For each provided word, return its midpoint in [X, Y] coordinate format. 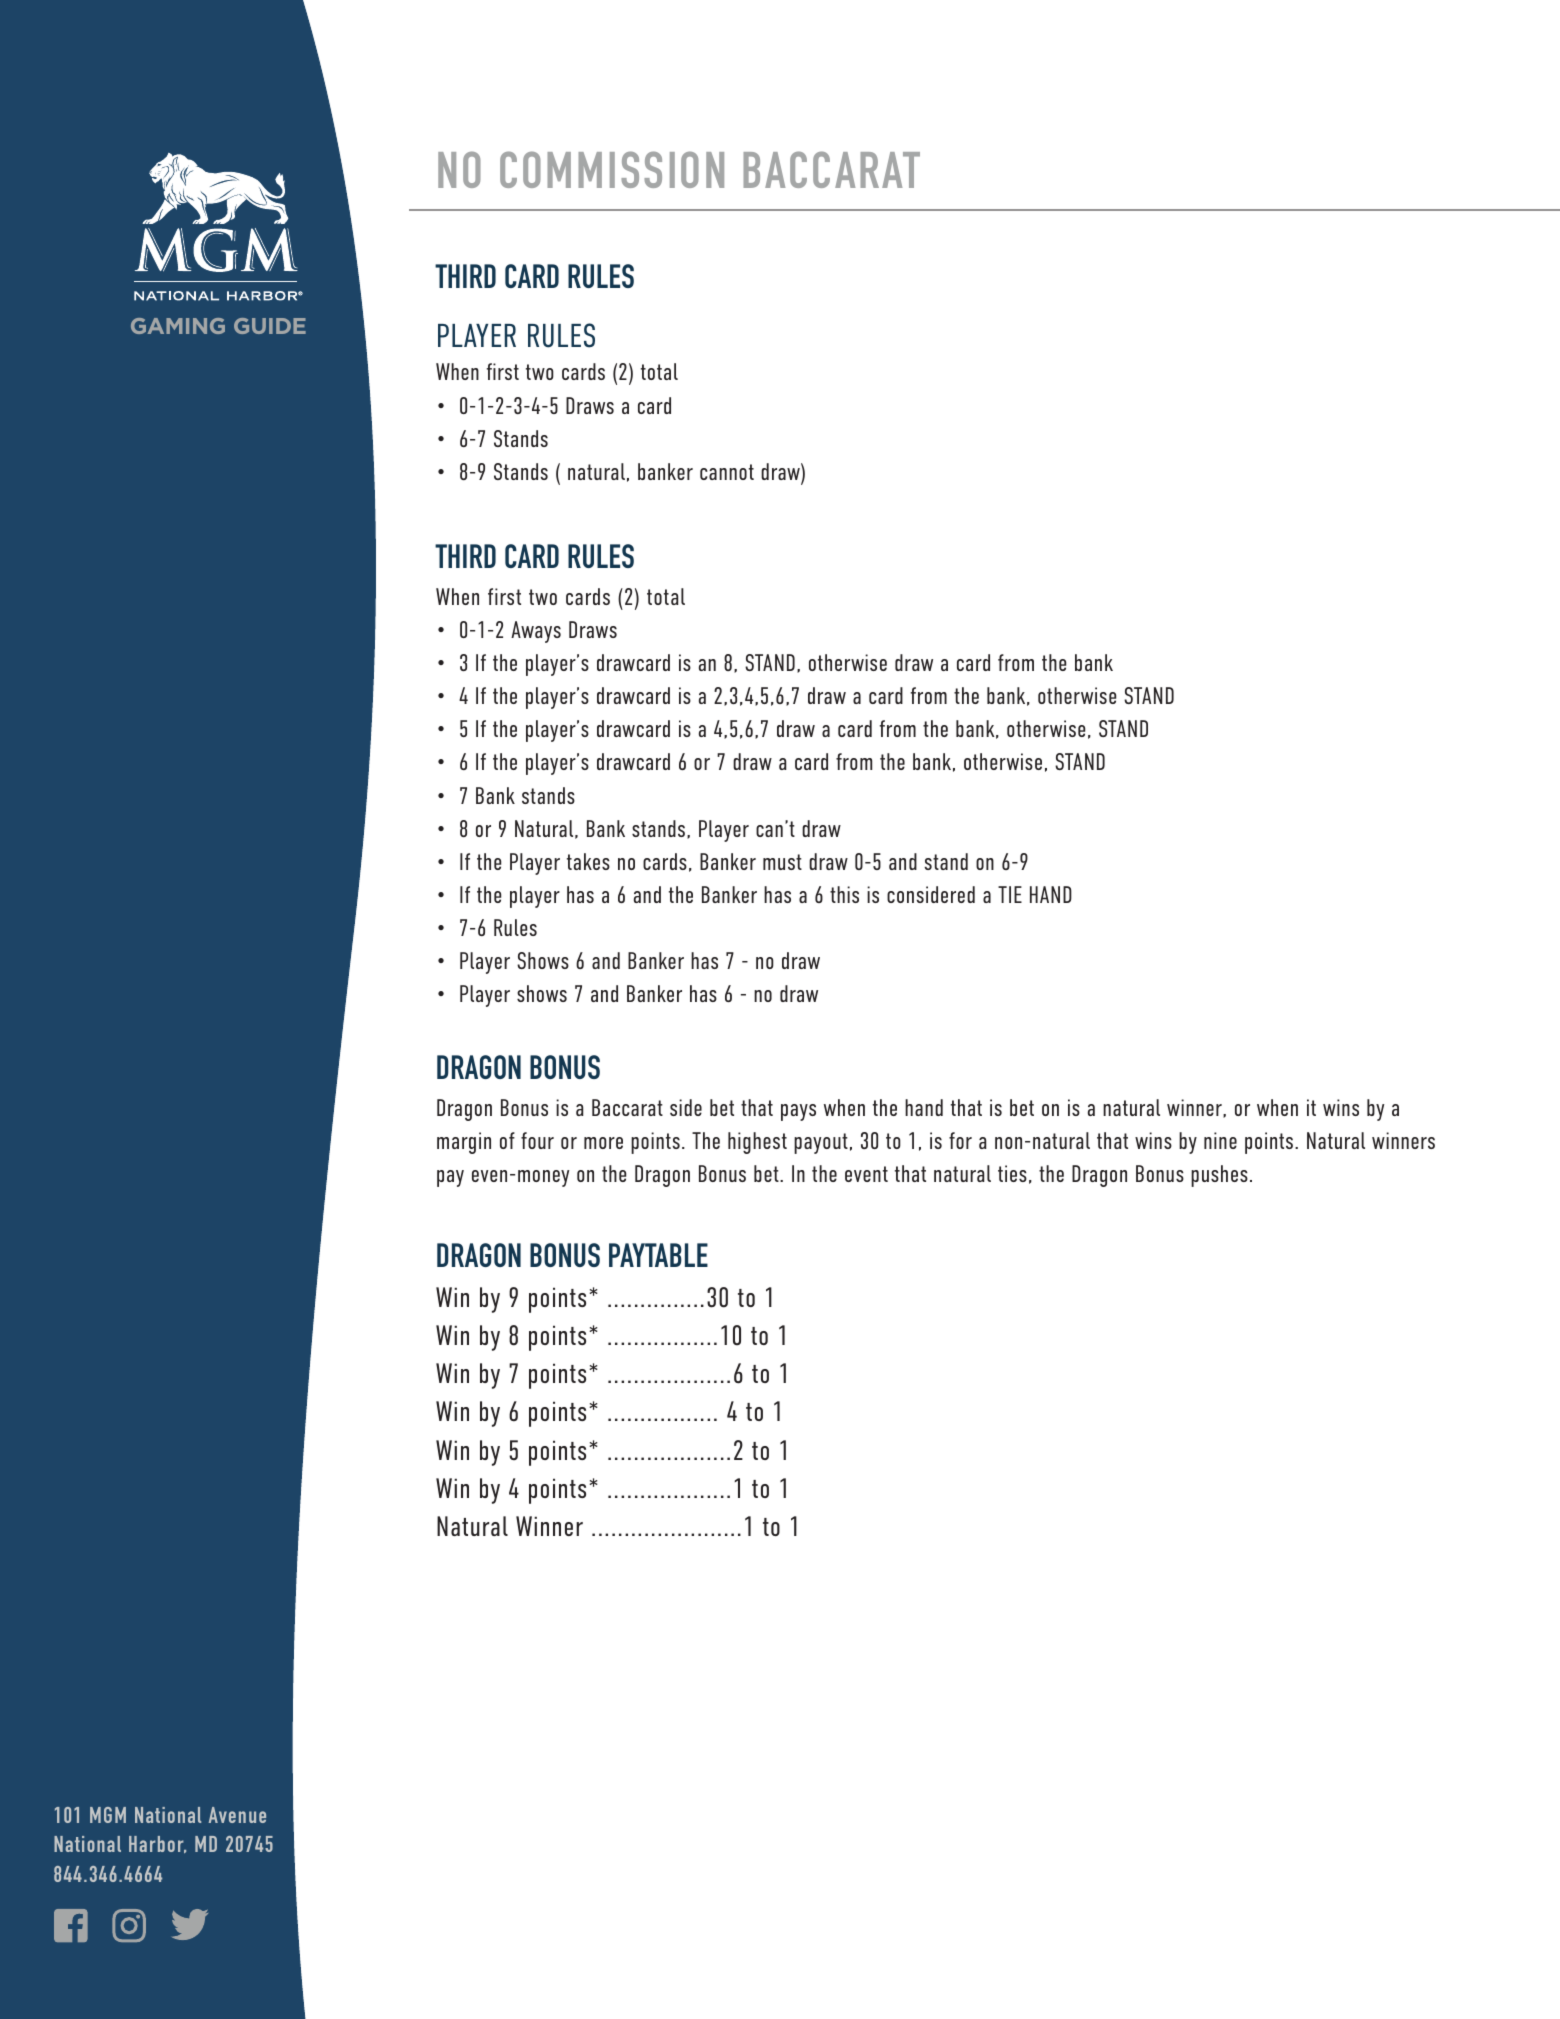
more [603, 1143]
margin [464, 1143]
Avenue [237, 1815]
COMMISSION [612, 169]
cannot [727, 472]
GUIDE [270, 326]
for [960, 1140]
